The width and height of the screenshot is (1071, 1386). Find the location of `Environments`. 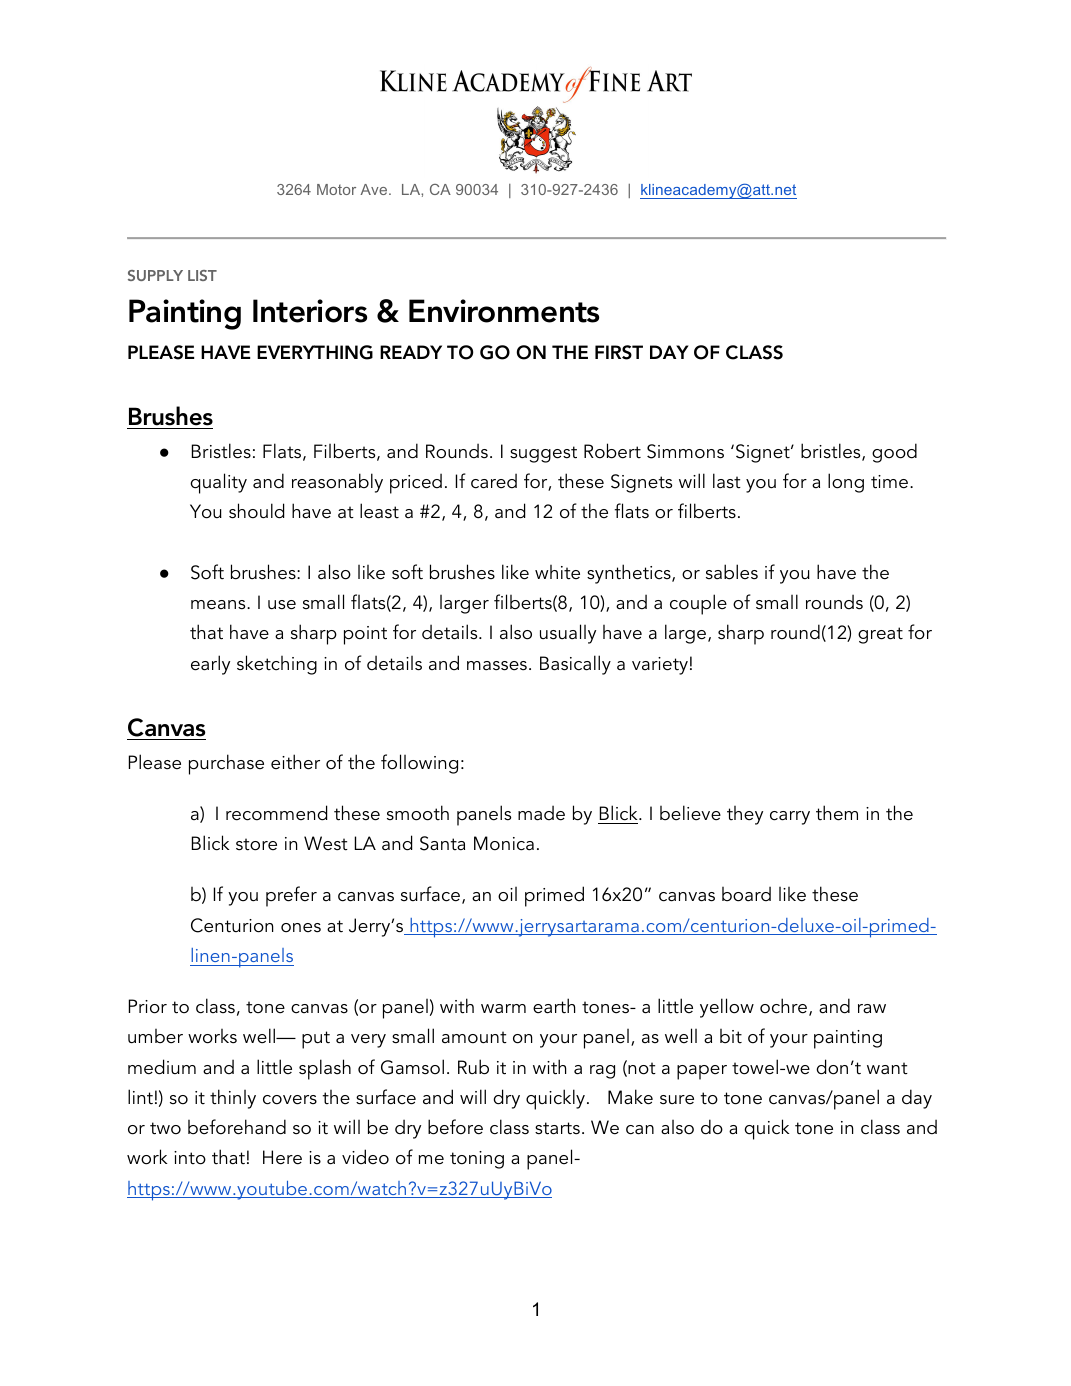

Environments is located at coordinates (504, 311).
